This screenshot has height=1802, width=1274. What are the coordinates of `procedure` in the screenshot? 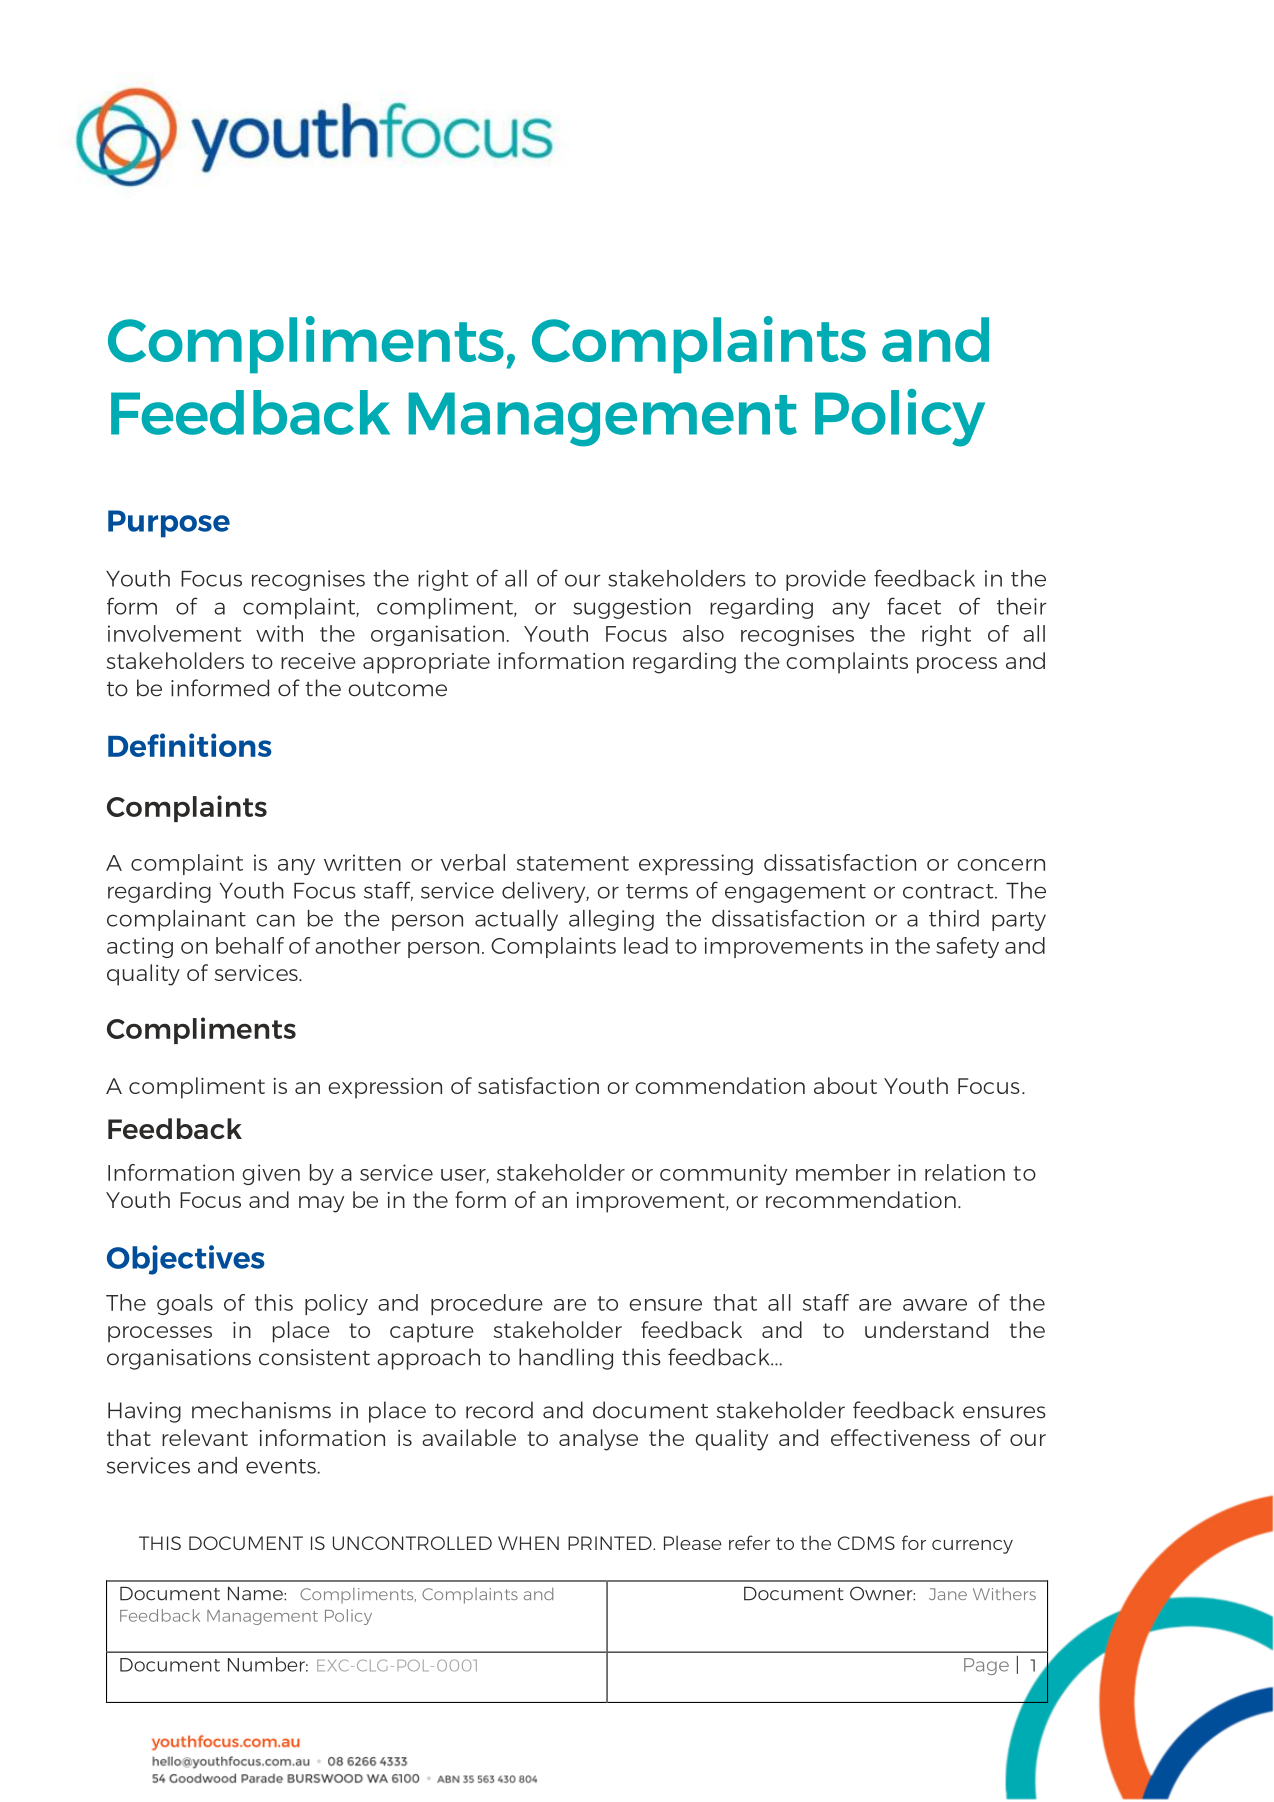 It's located at (487, 1304).
